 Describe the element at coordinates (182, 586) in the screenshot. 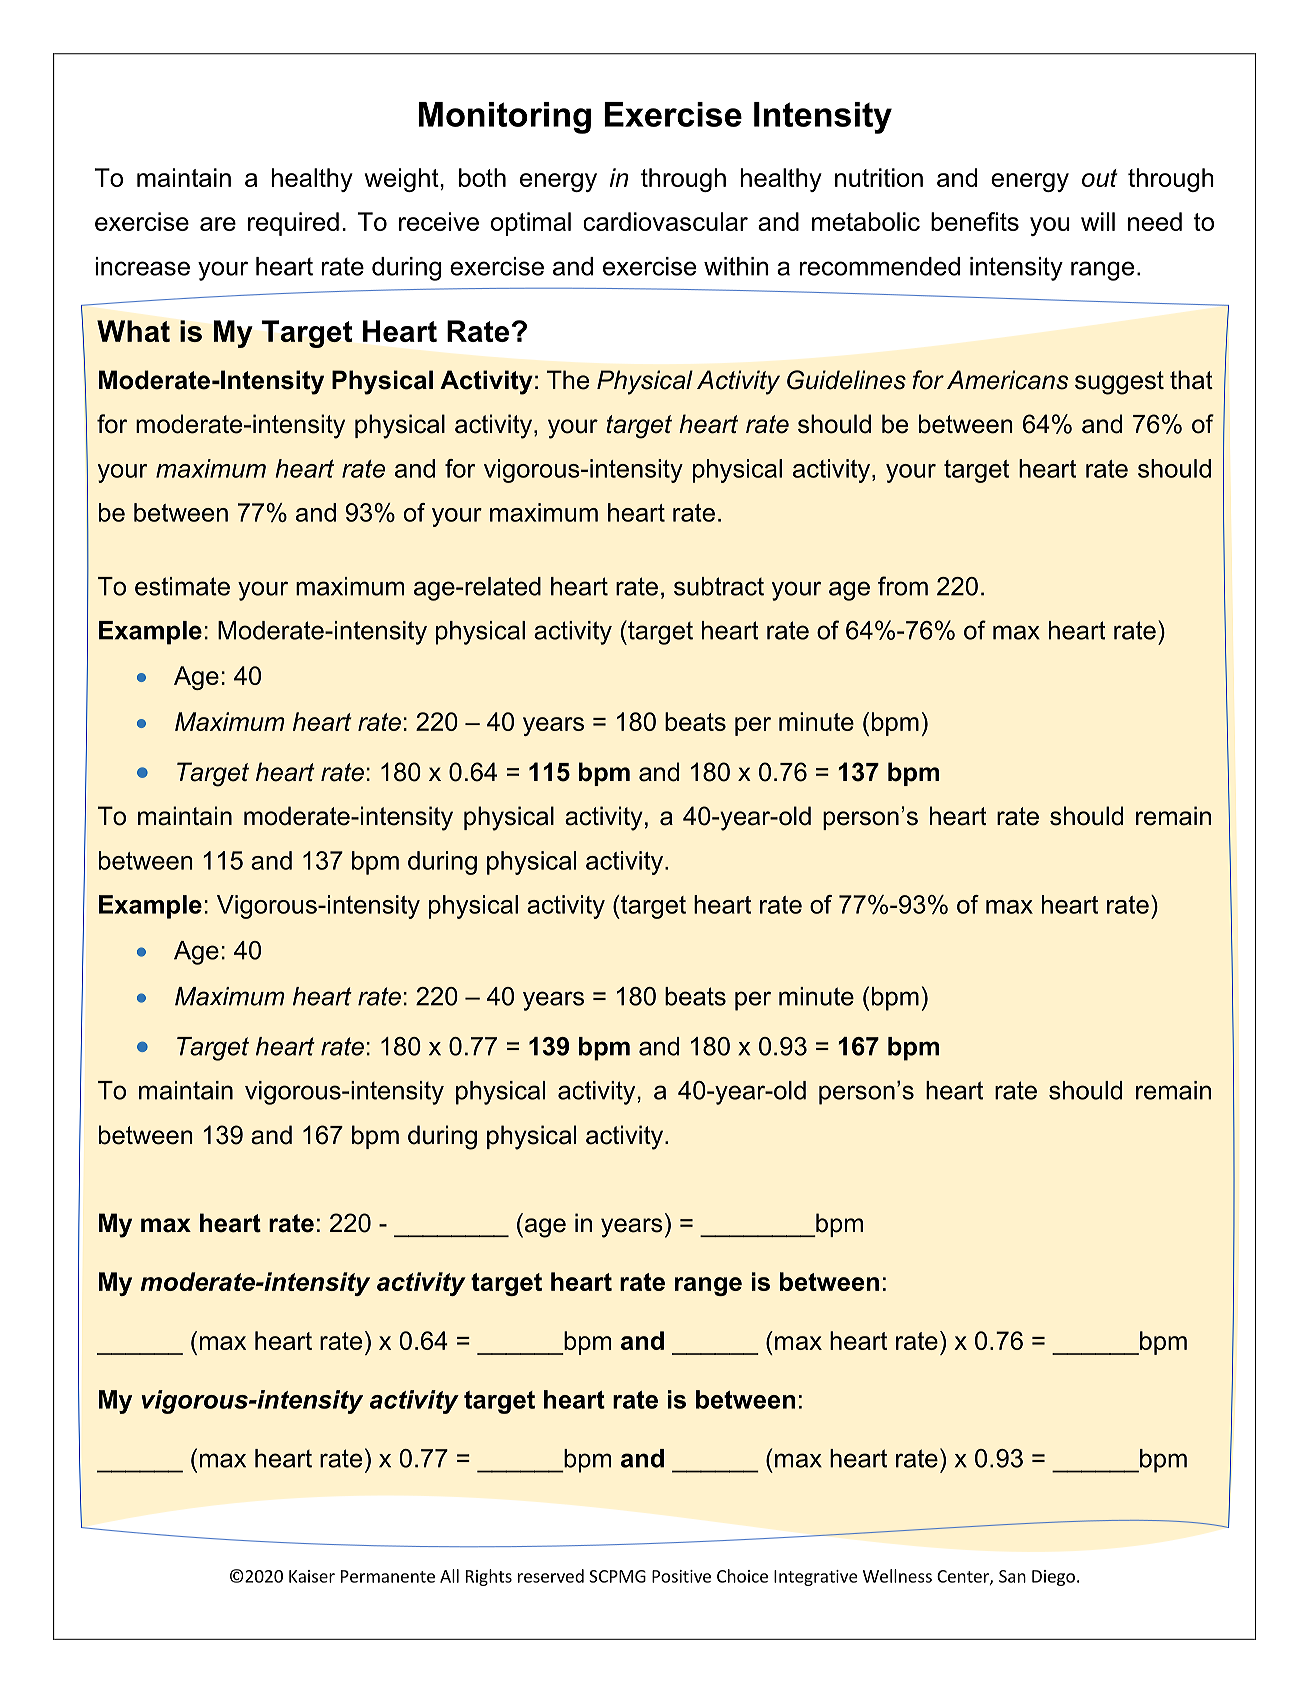

I see `estimate` at that location.
